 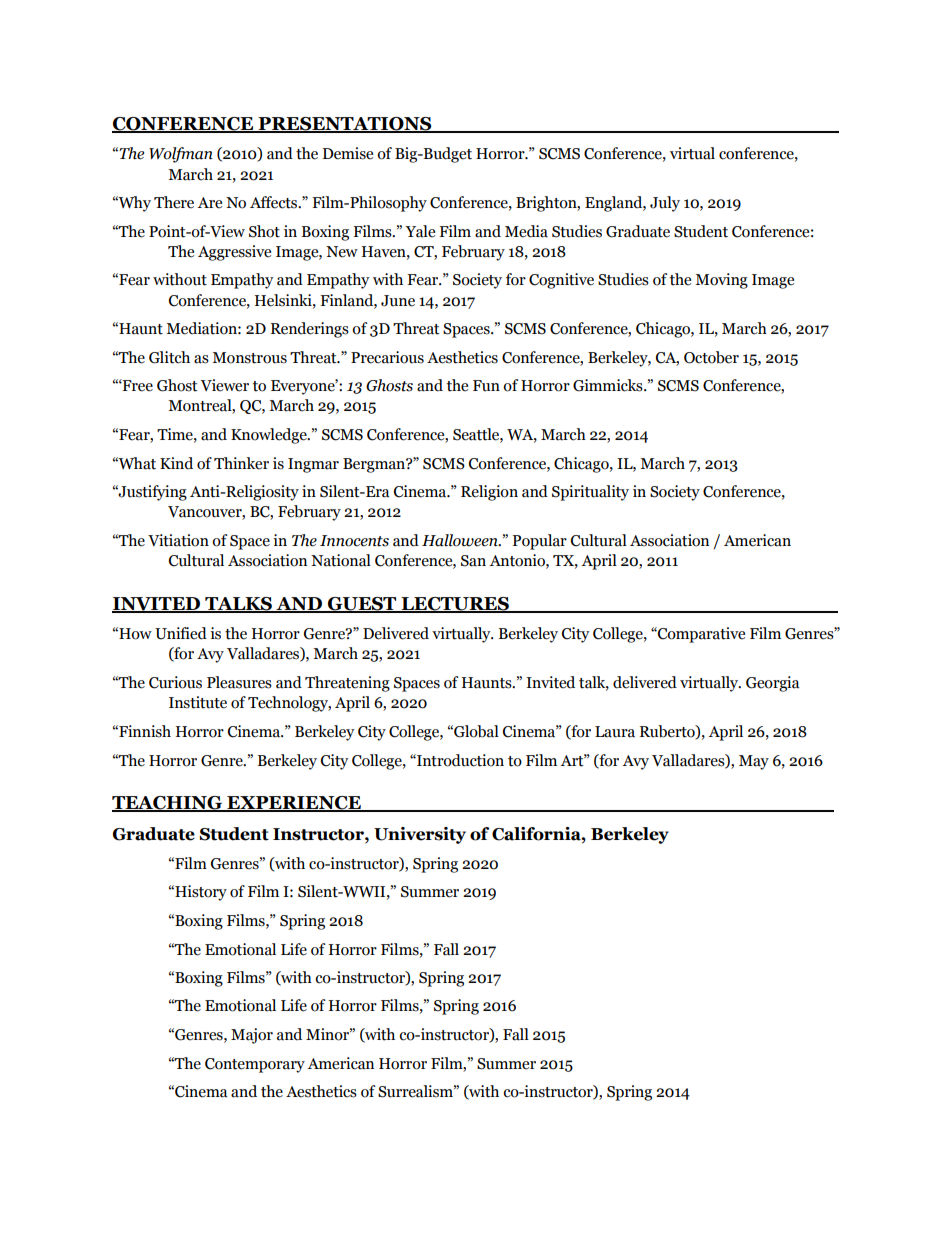 What do you see at coordinates (700, 635) in the screenshot?
I see `Comparative` at bounding box center [700, 635].
